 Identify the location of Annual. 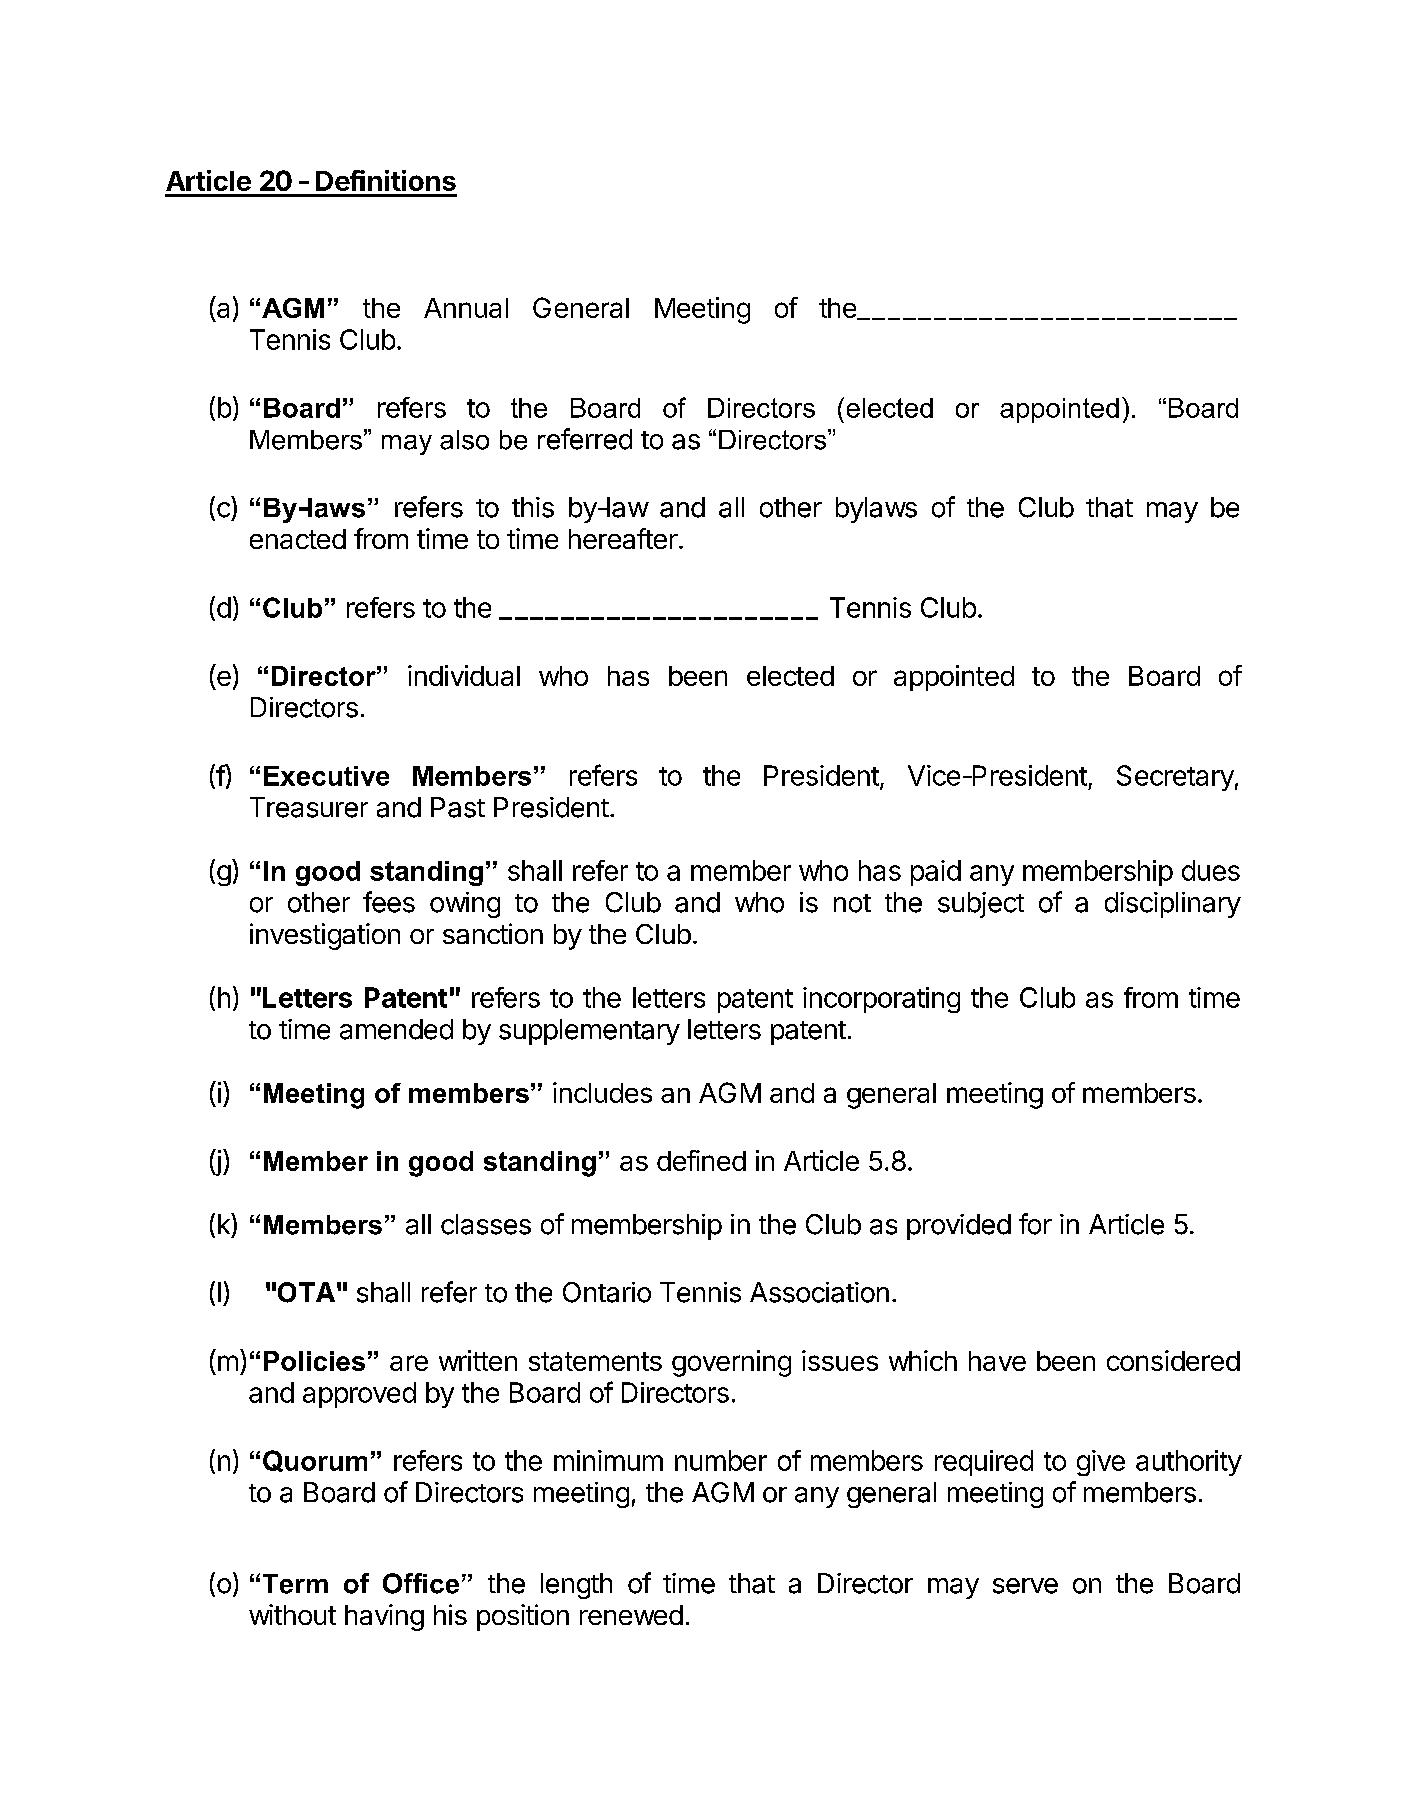
(466, 308).
